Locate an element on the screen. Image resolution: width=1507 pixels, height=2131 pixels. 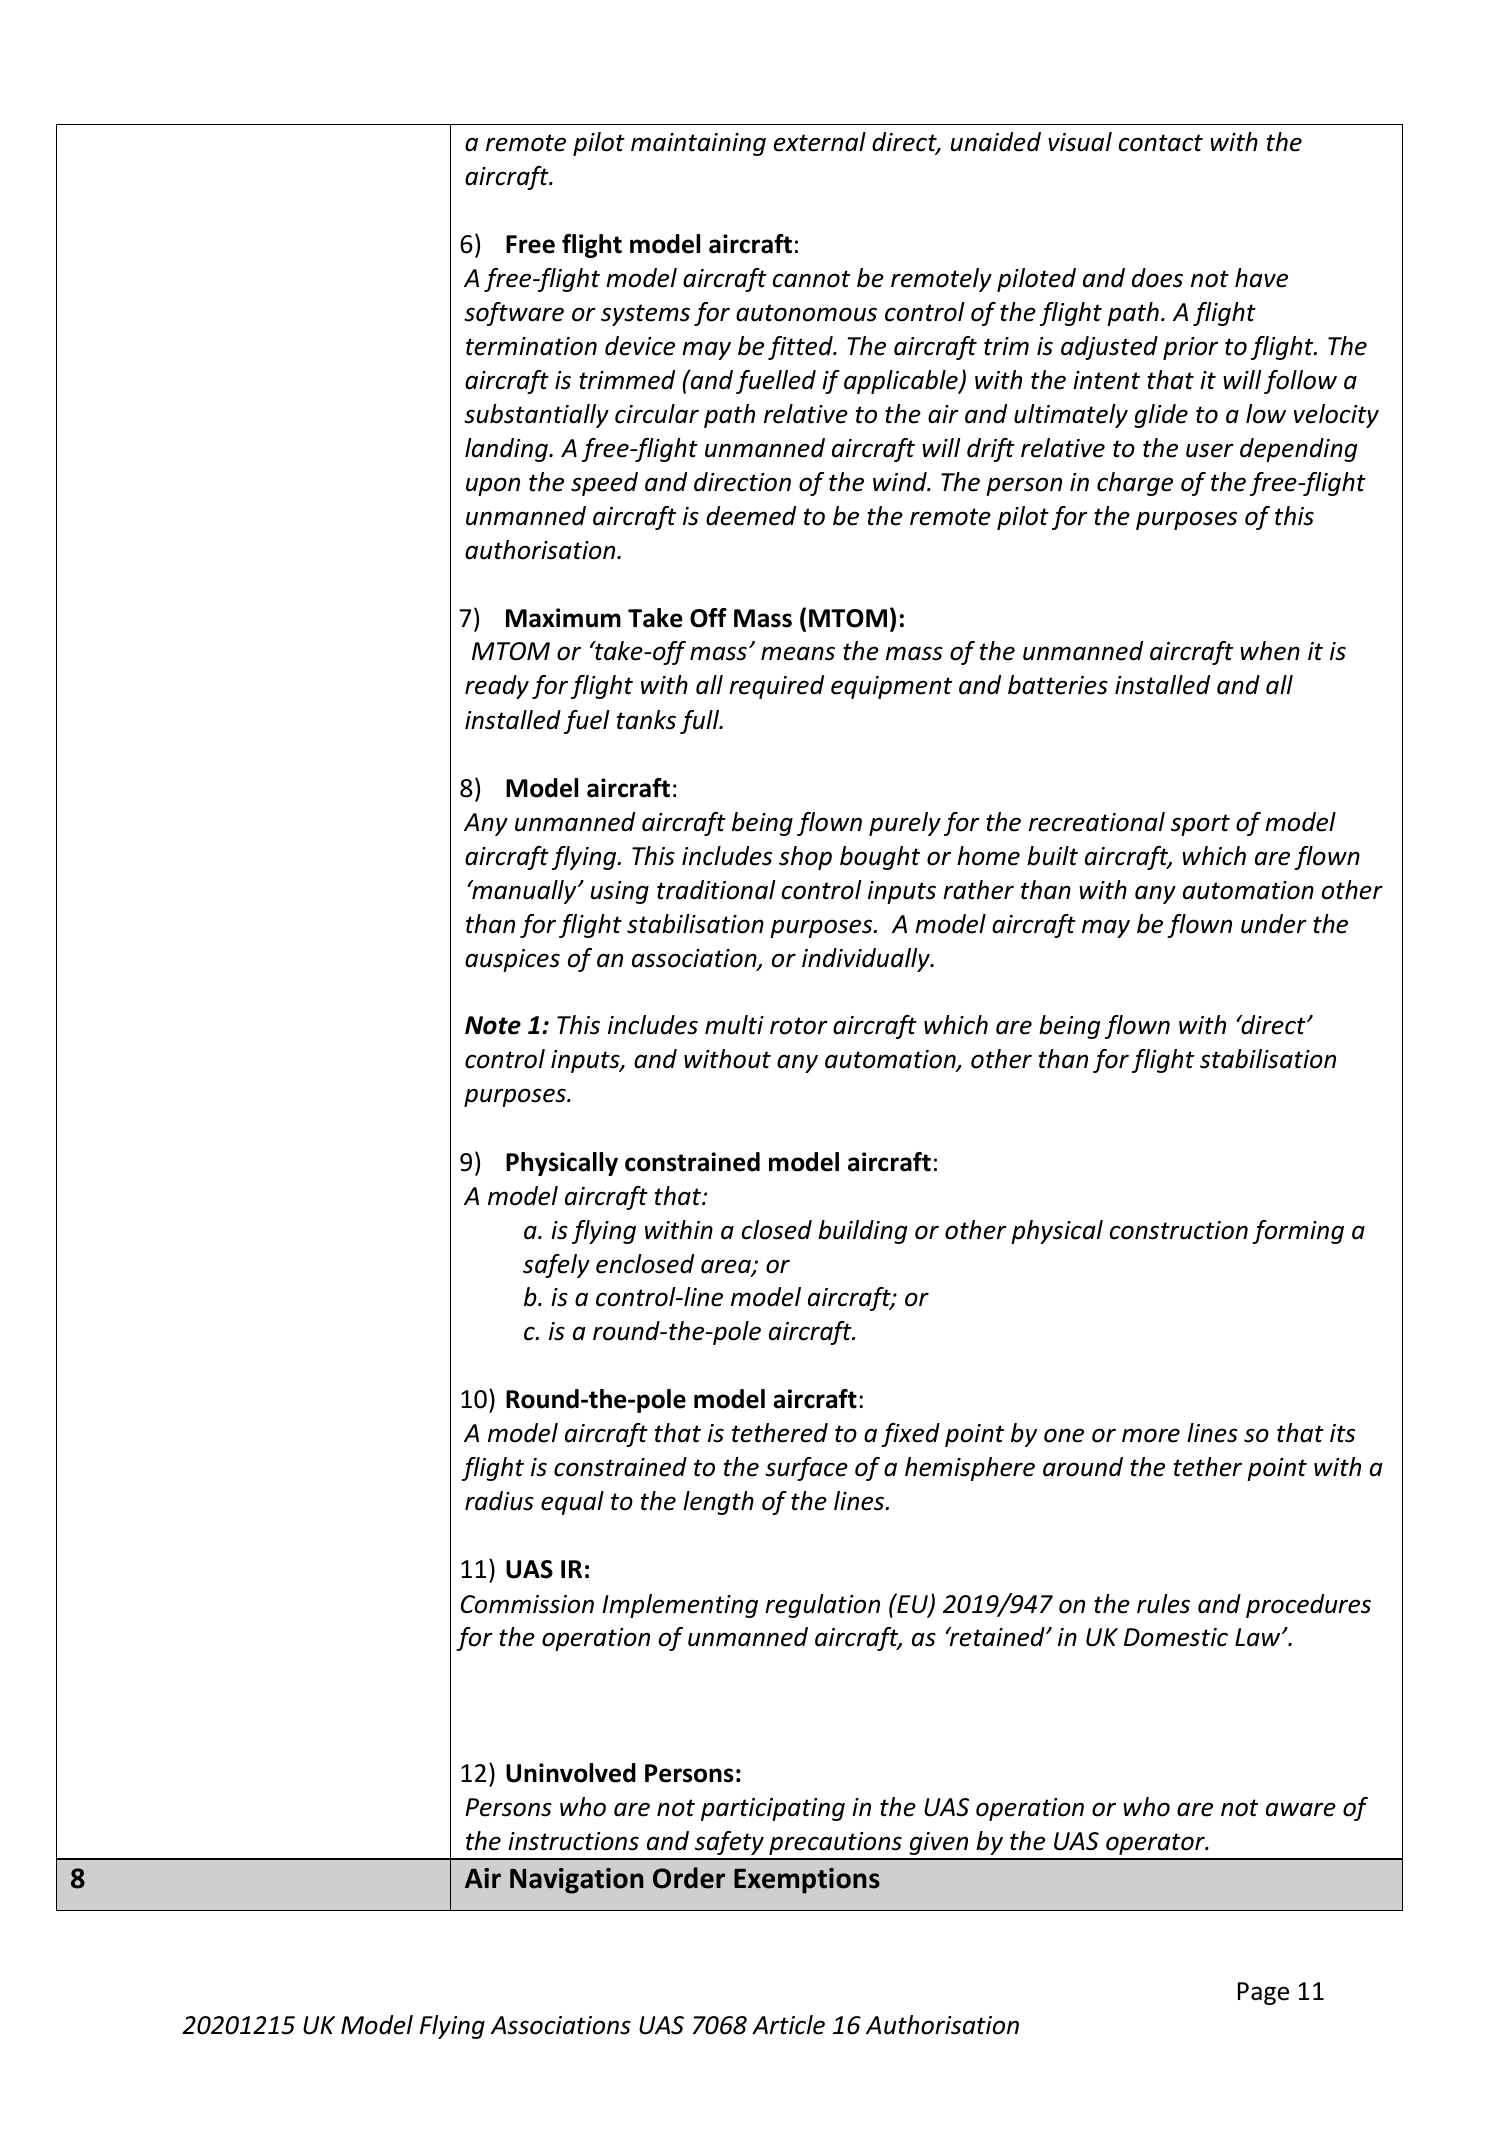
maintaining is located at coordinates (698, 144).
